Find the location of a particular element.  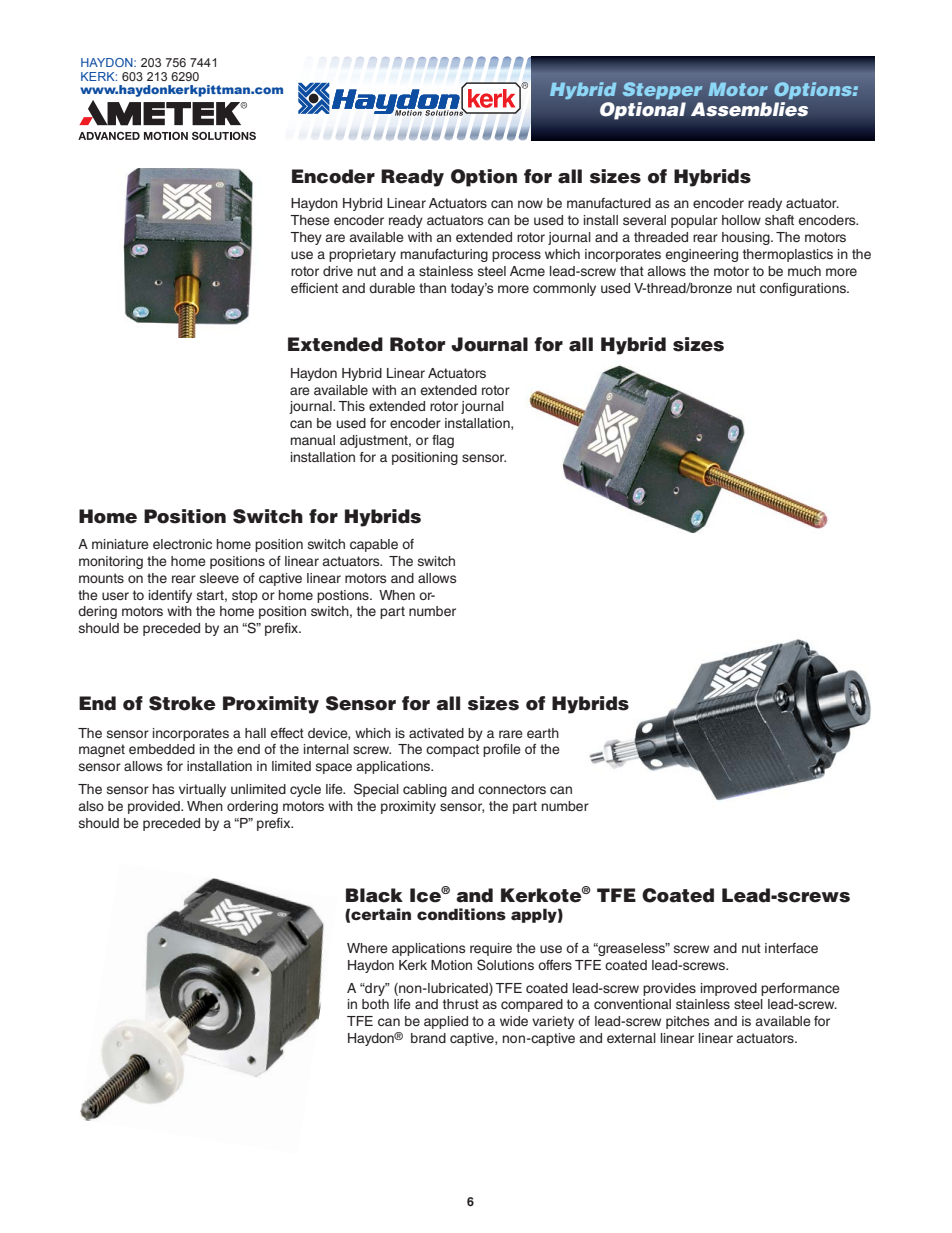

Assemblies is located at coordinates (749, 109).
